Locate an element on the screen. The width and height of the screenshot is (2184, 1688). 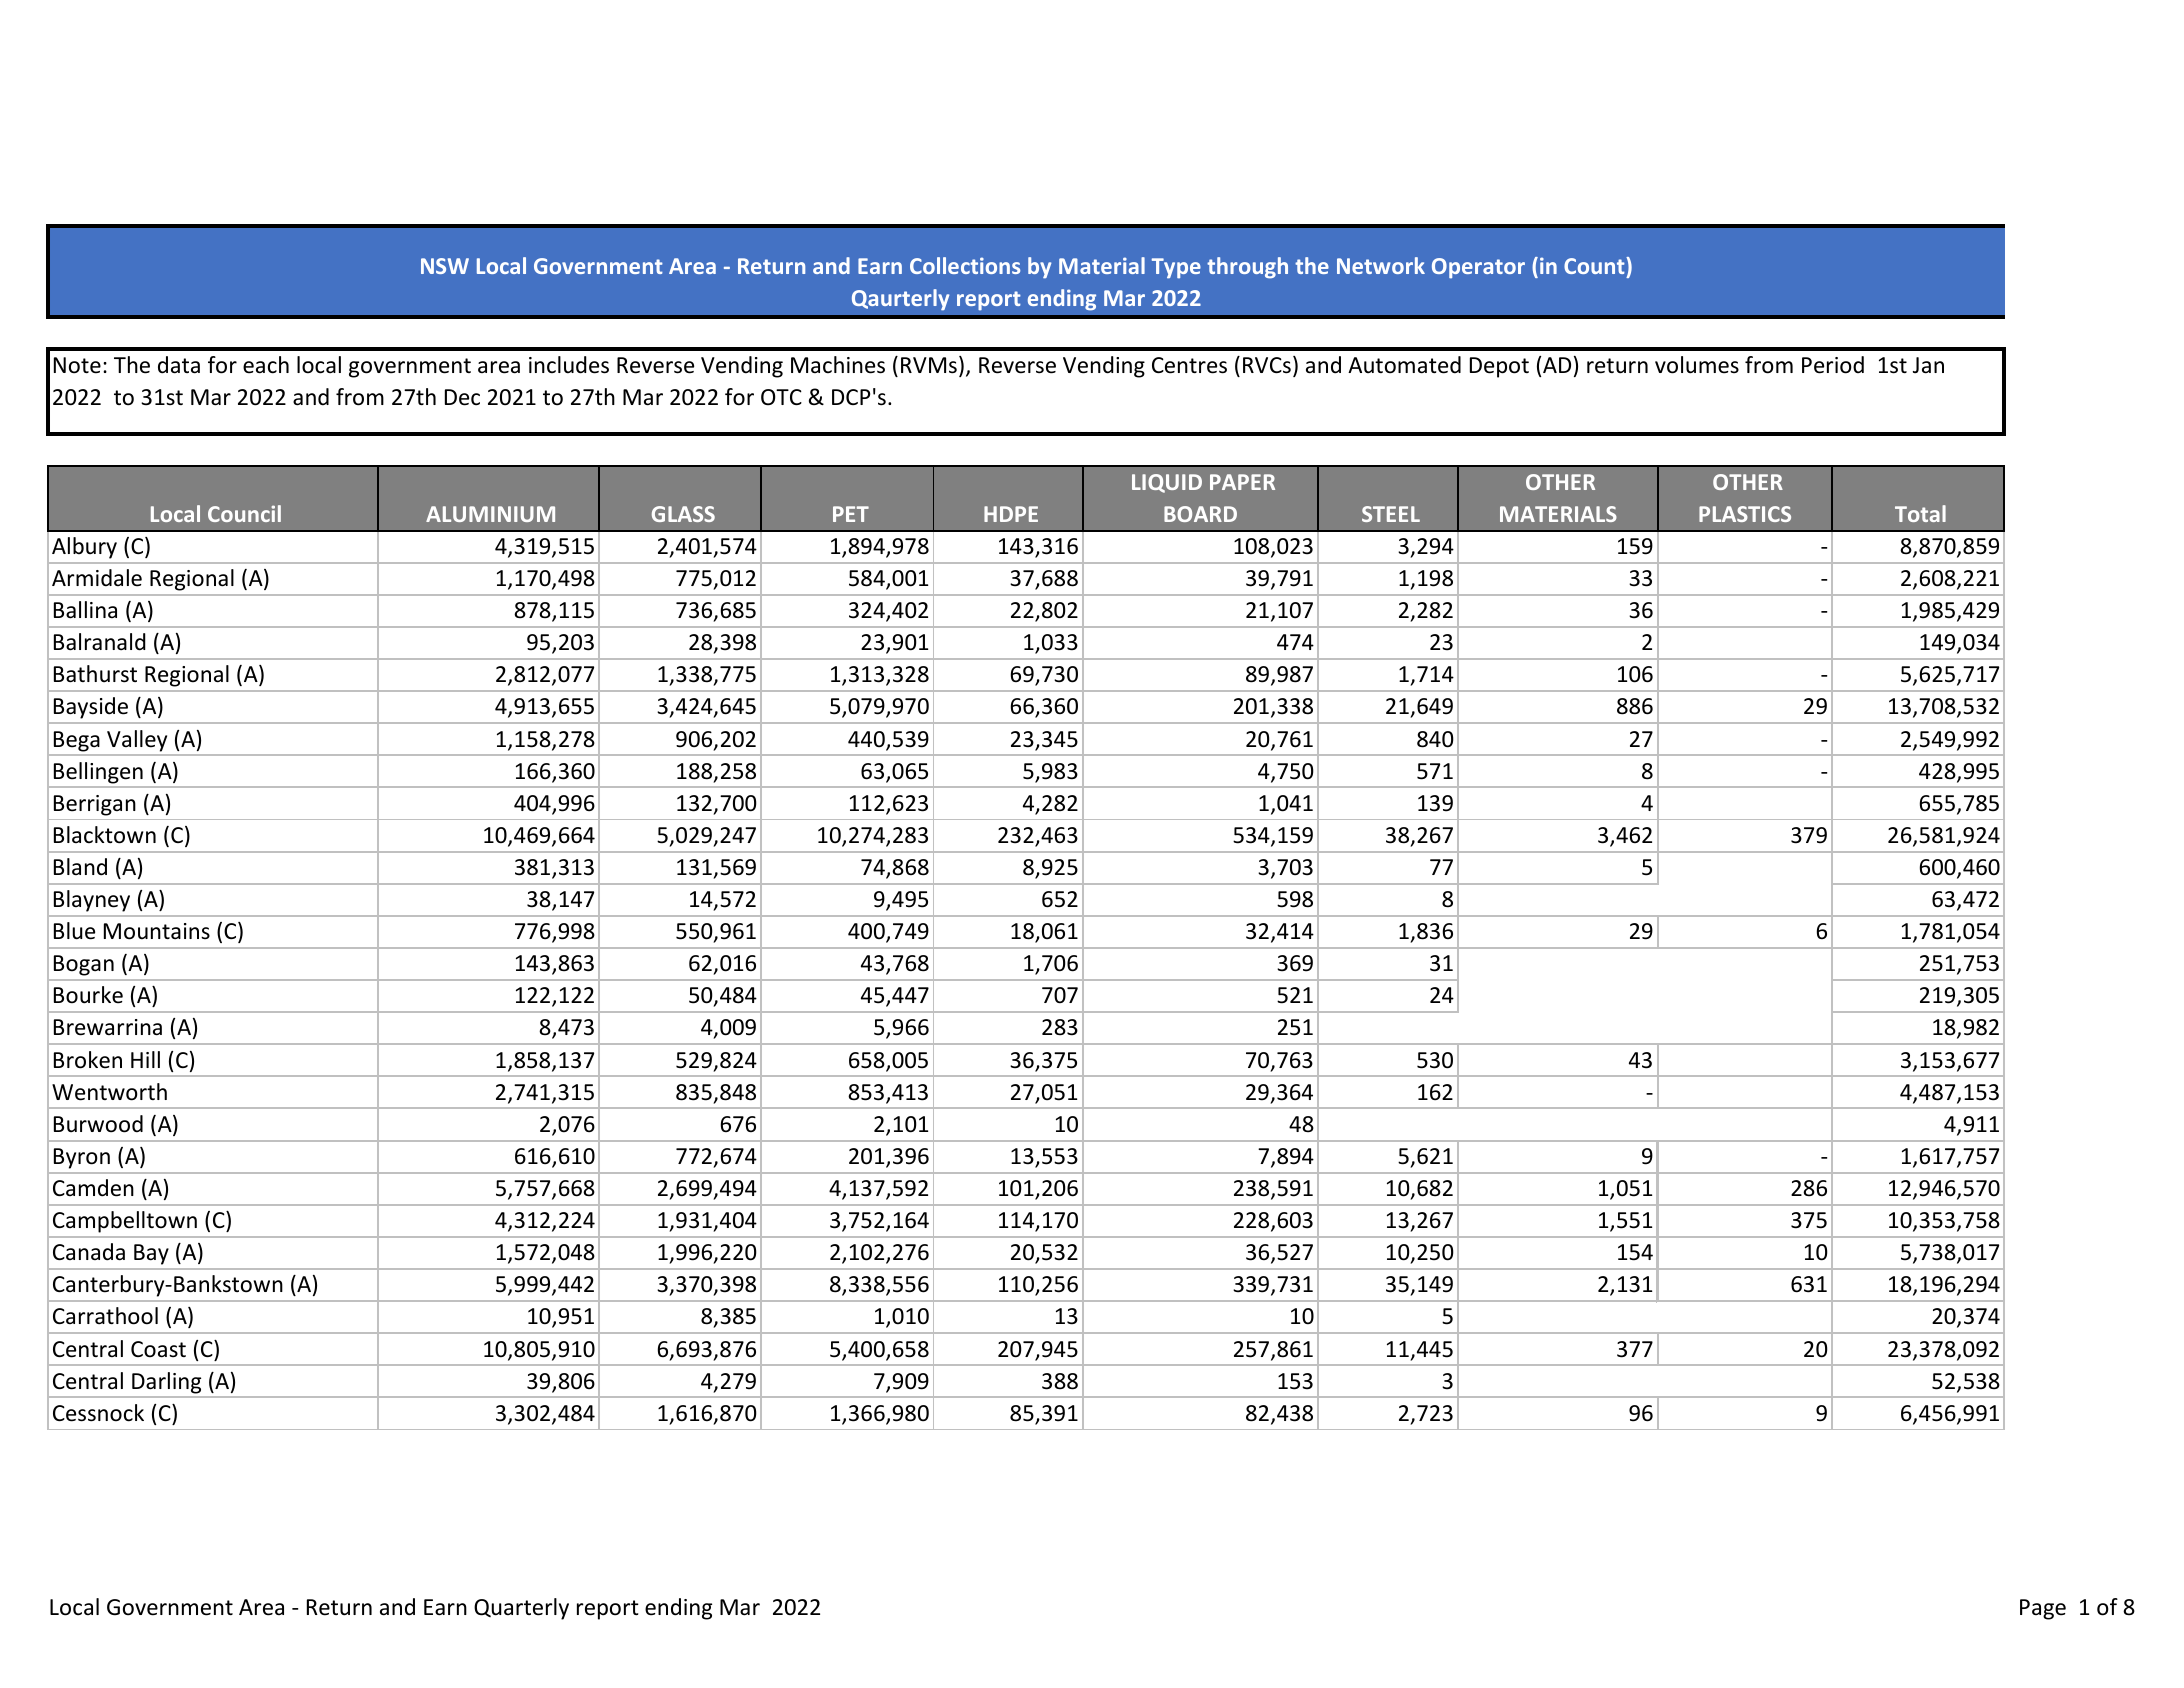
Total is located at coordinates (1920, 513).
